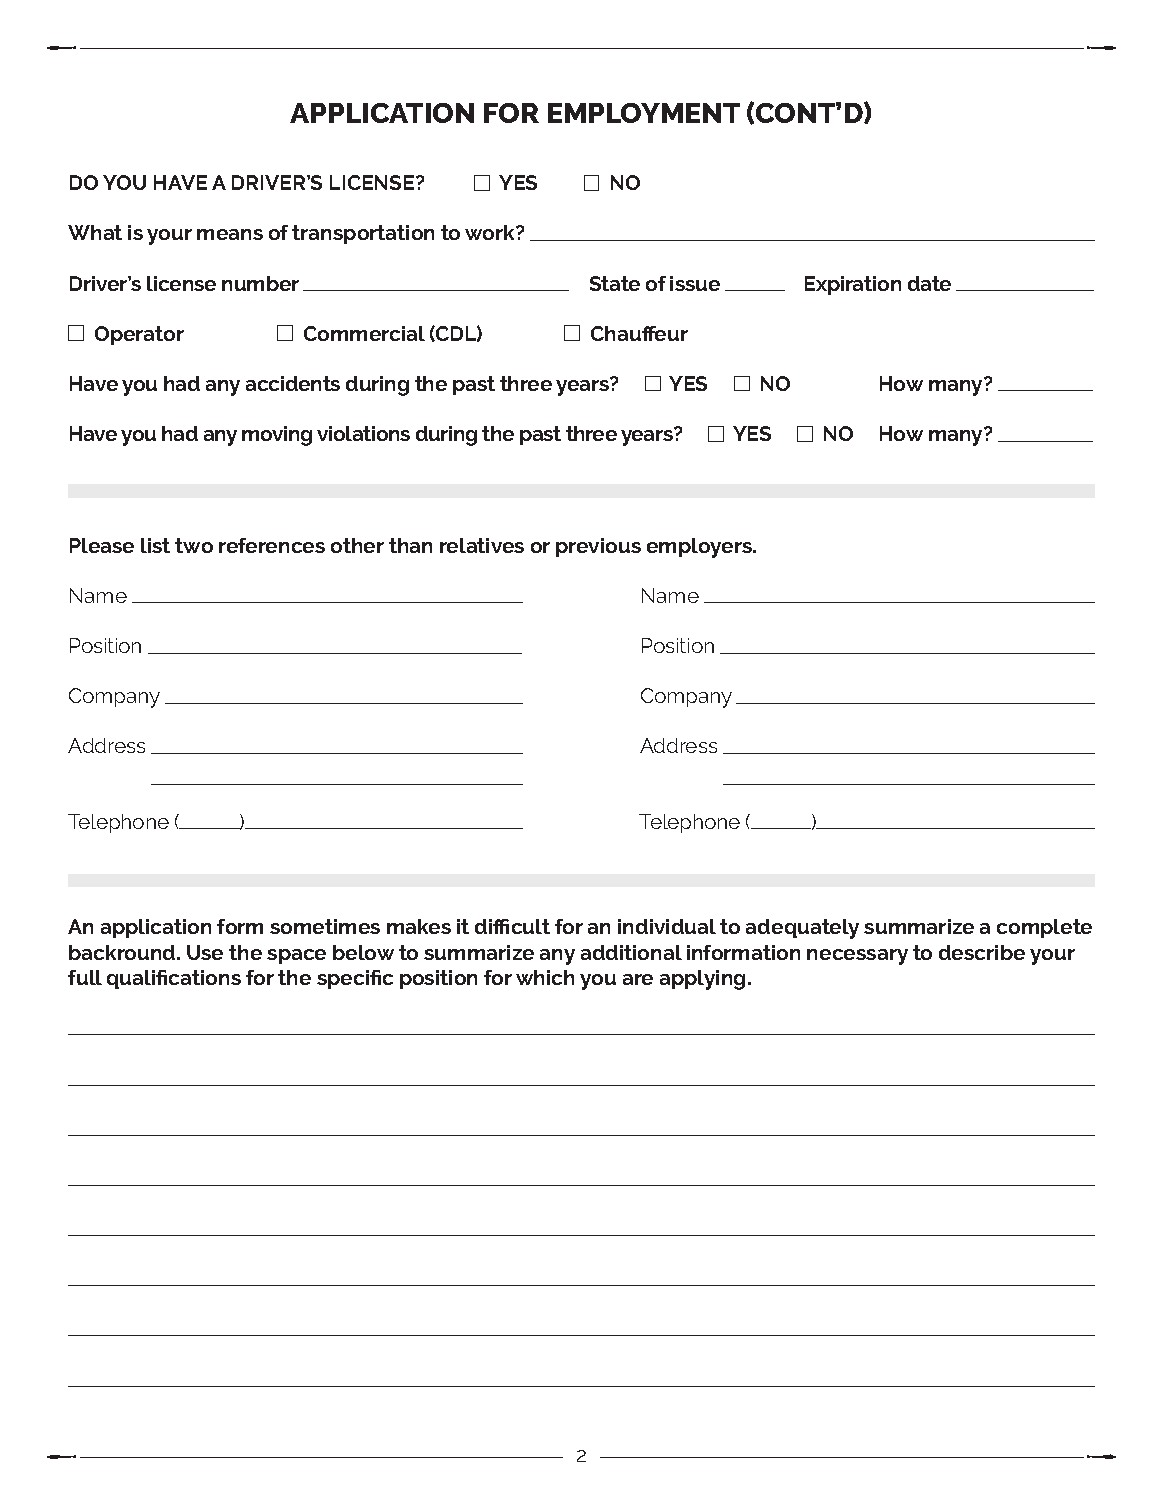 The width and height of the screenshot is (1163, 1505). Describe the element at coordinates (853, 285) in the screenshot. I see `Expiration` at that location.
